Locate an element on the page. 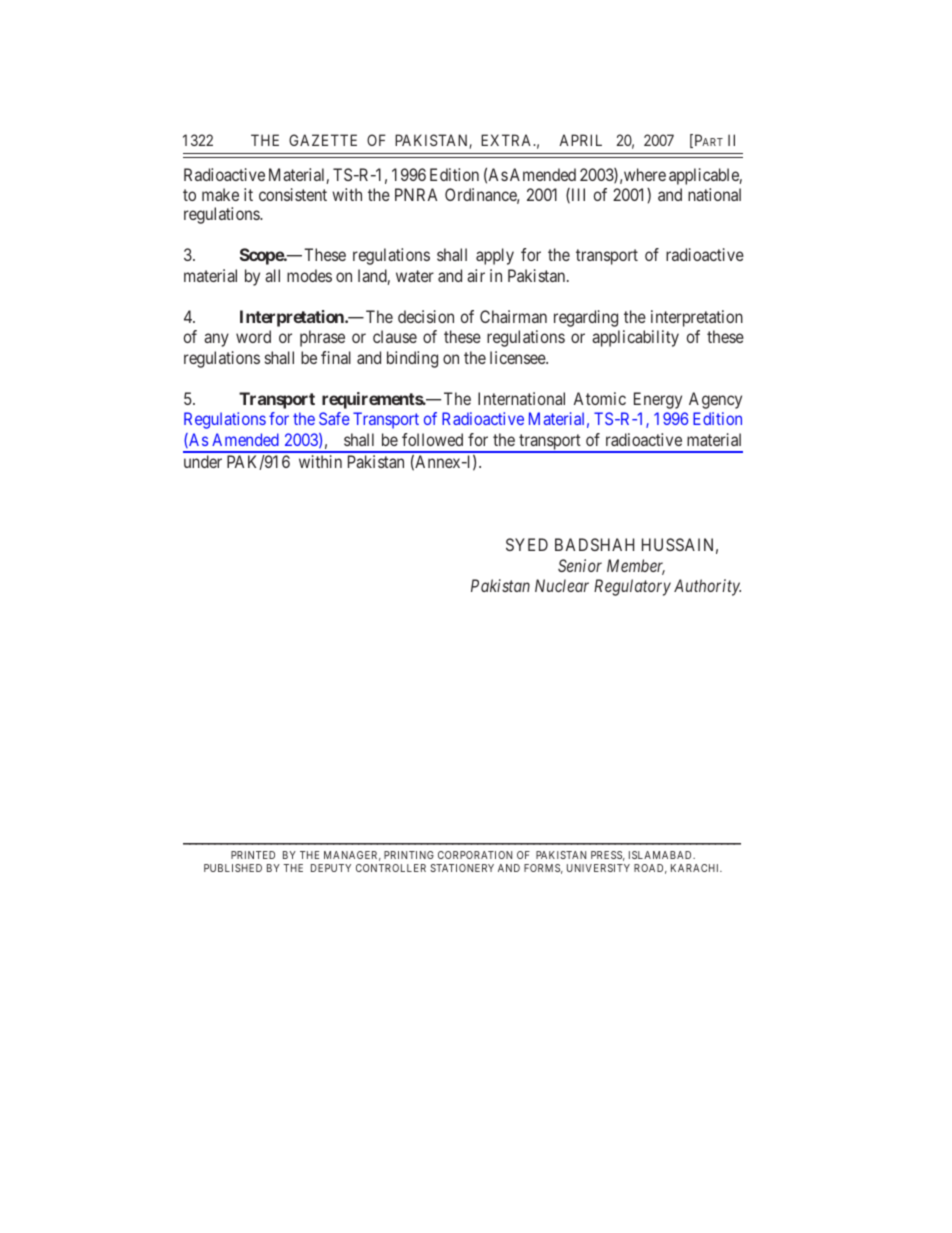 The image size is (952, 1233). CORPORATION is located at coordinates (475, 855).
